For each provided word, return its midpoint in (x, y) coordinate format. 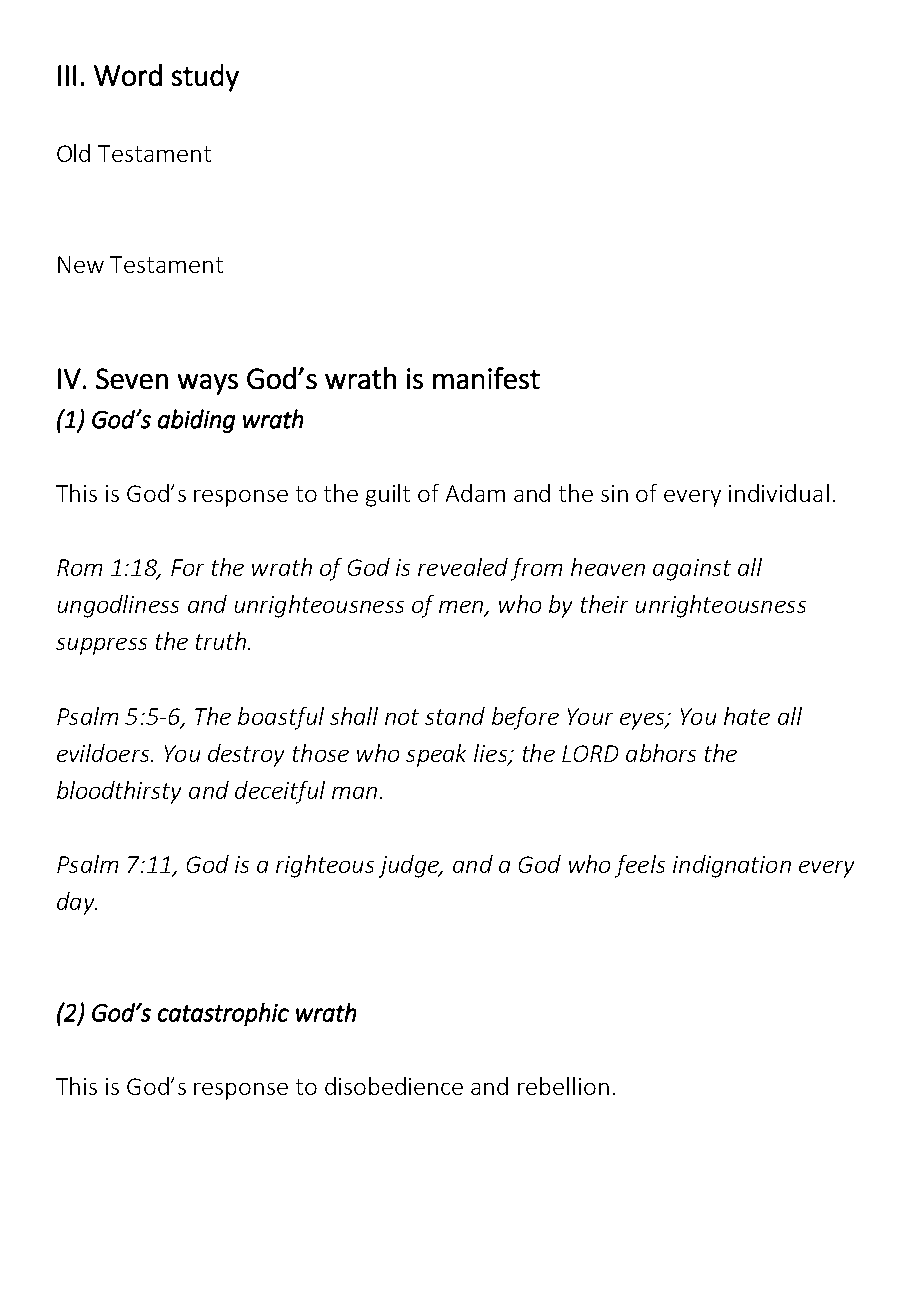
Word (128, 75)
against (692, 570)
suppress (101, 646)
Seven (132, 378)
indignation (732, 866)
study (205, 78)
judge (410, 866)
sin (614, 493)
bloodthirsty (119, 792)
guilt (388, 495)
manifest (486, 378)
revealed (463, 567)
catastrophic (223, 1014)
